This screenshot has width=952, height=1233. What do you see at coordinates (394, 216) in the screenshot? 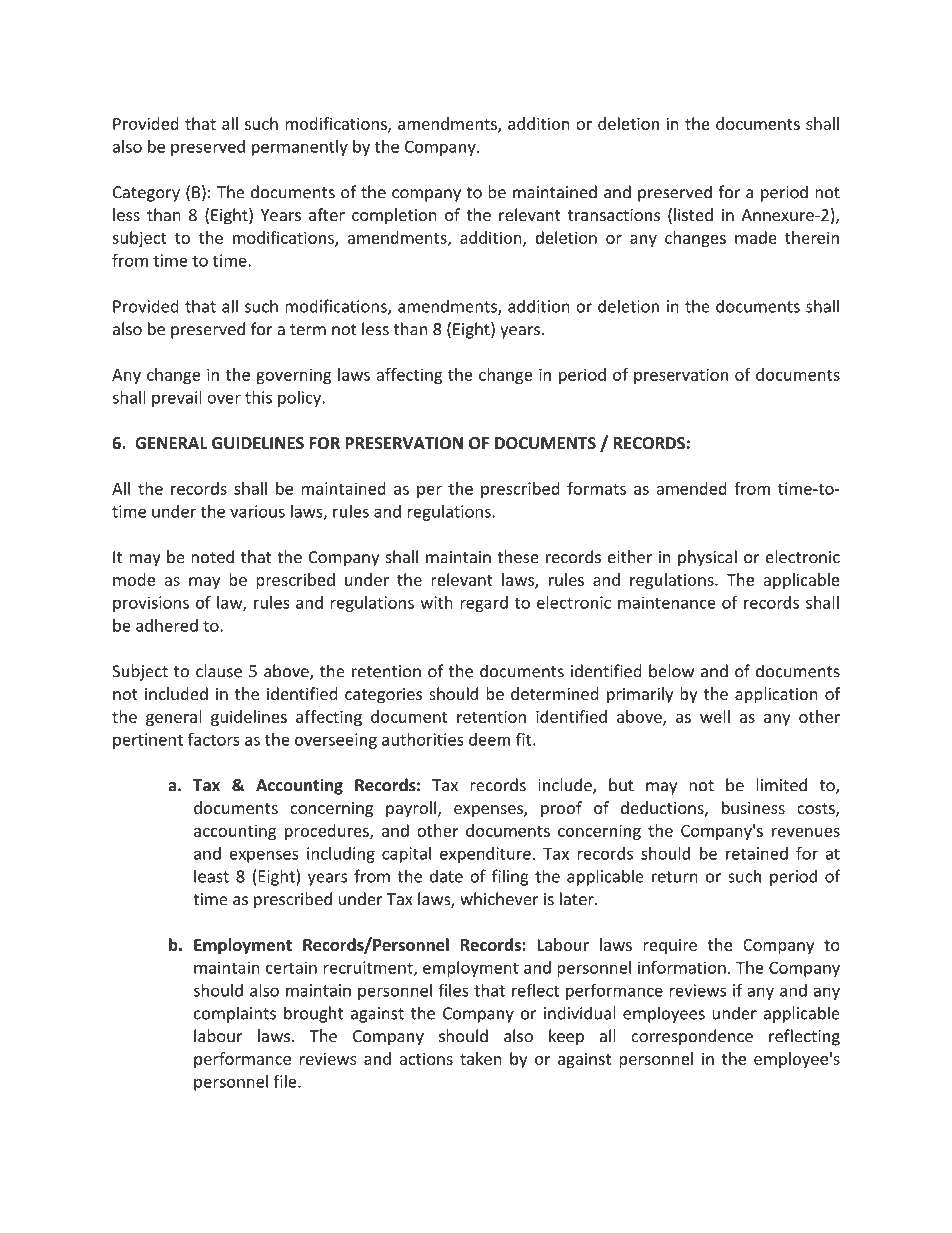
I see `completion` at bounding box center [394, 216].
